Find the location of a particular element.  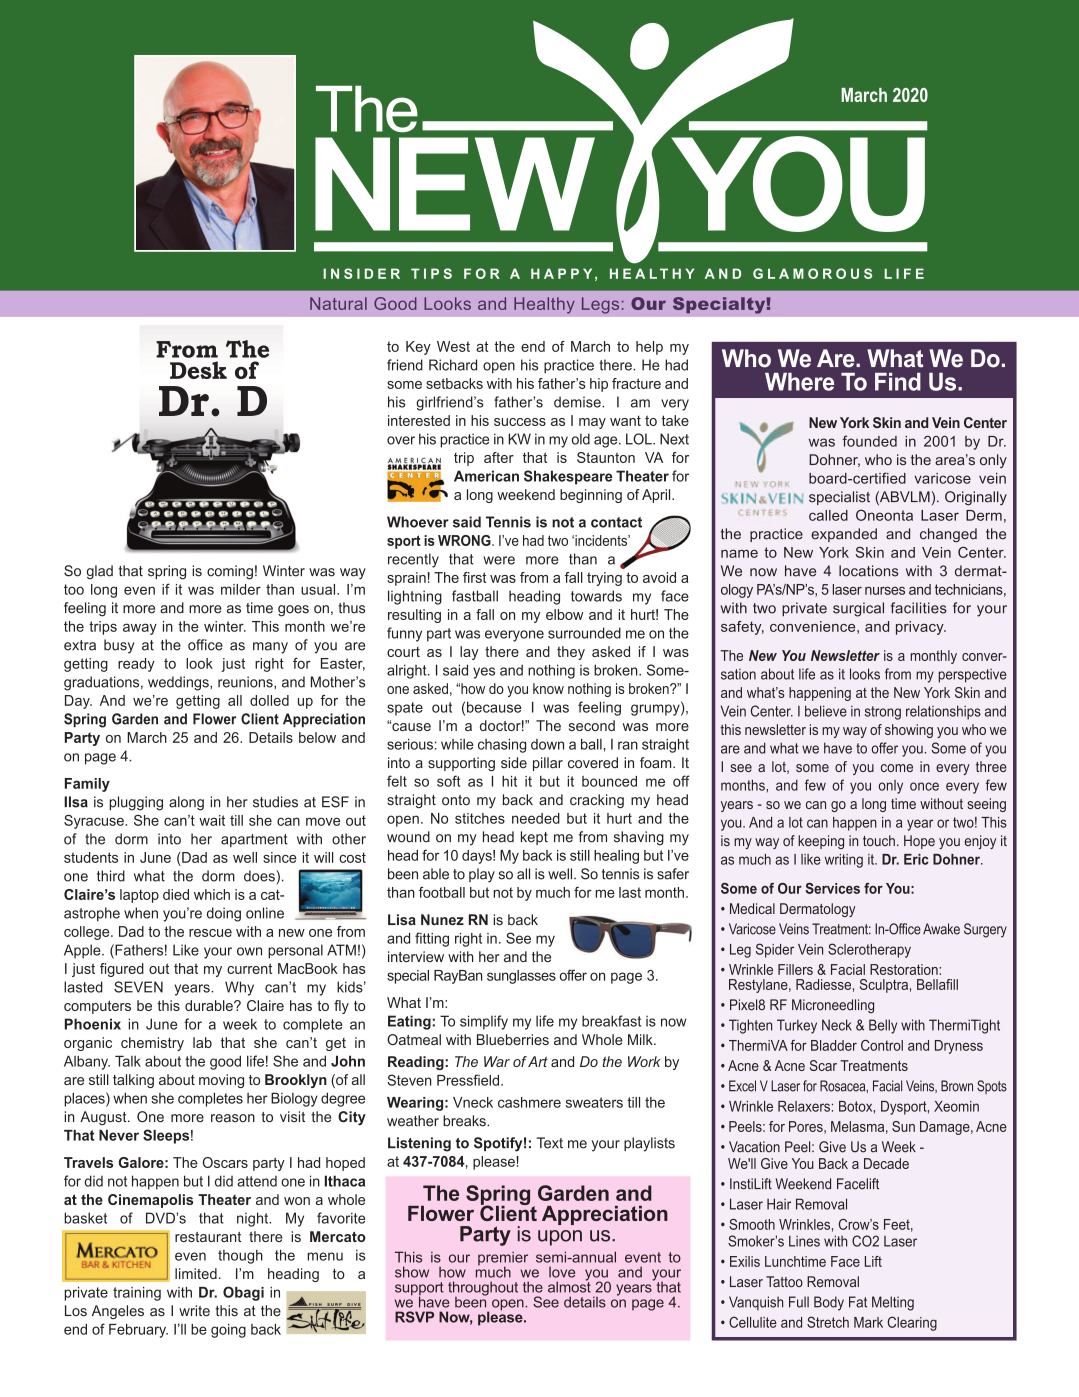

Desk is located at coordinates (198, 370).
